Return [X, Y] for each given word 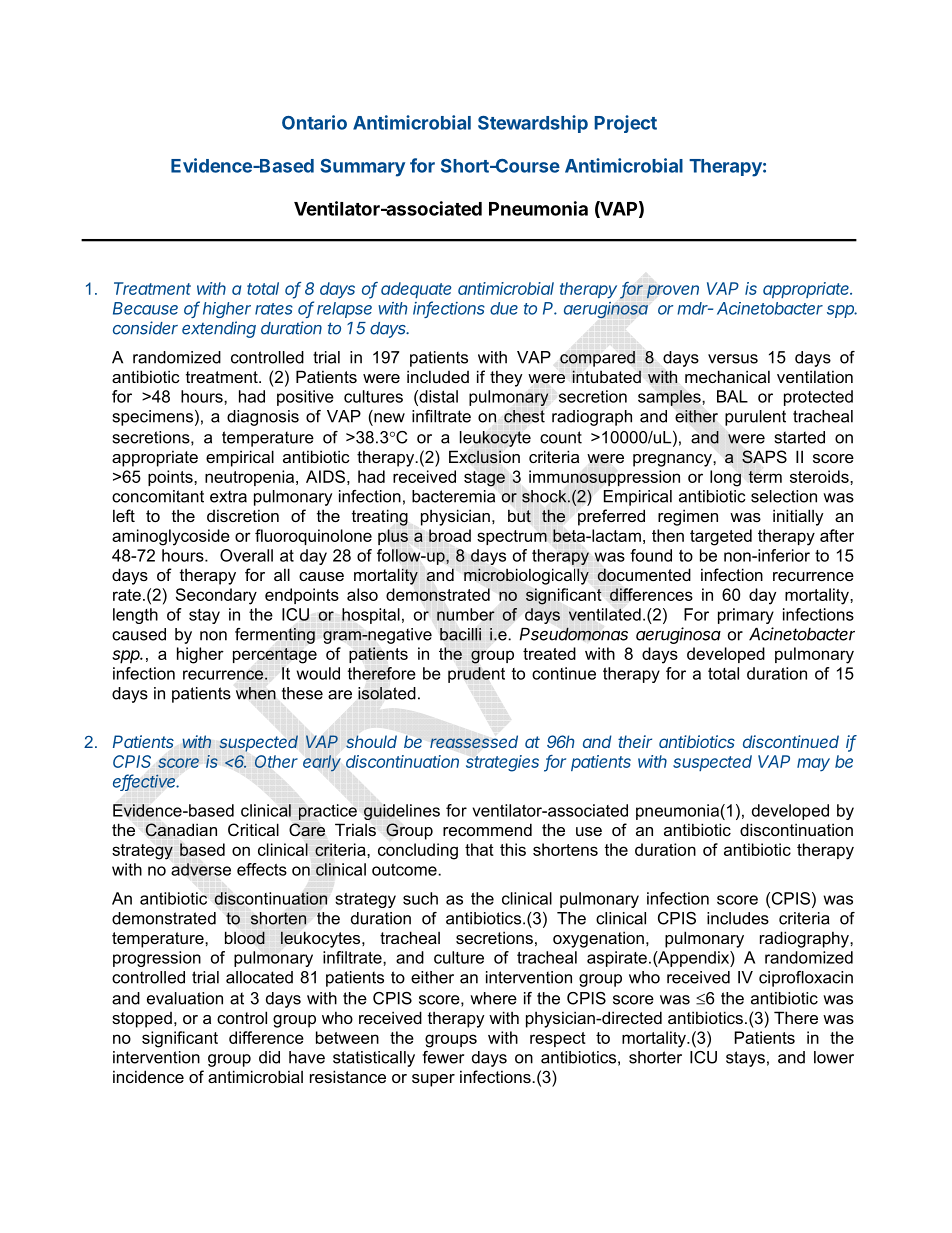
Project [626, 124]
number [466, 614]
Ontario [314, 122]
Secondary [216, 596]
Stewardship [533, 124]
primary [746, 616]
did [269, 1057]
